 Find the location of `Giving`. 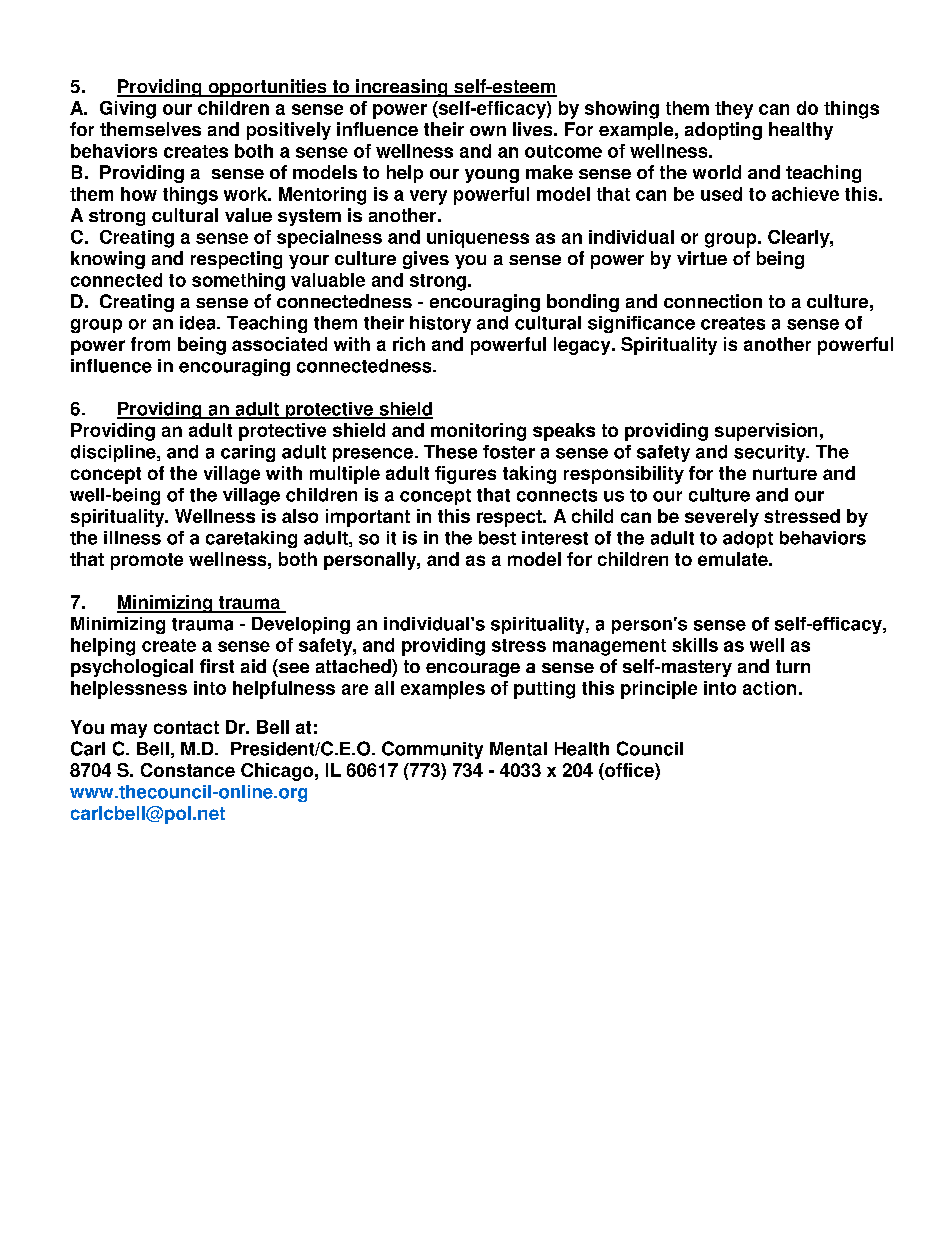

Giving is located at coordinates (128, 110).
